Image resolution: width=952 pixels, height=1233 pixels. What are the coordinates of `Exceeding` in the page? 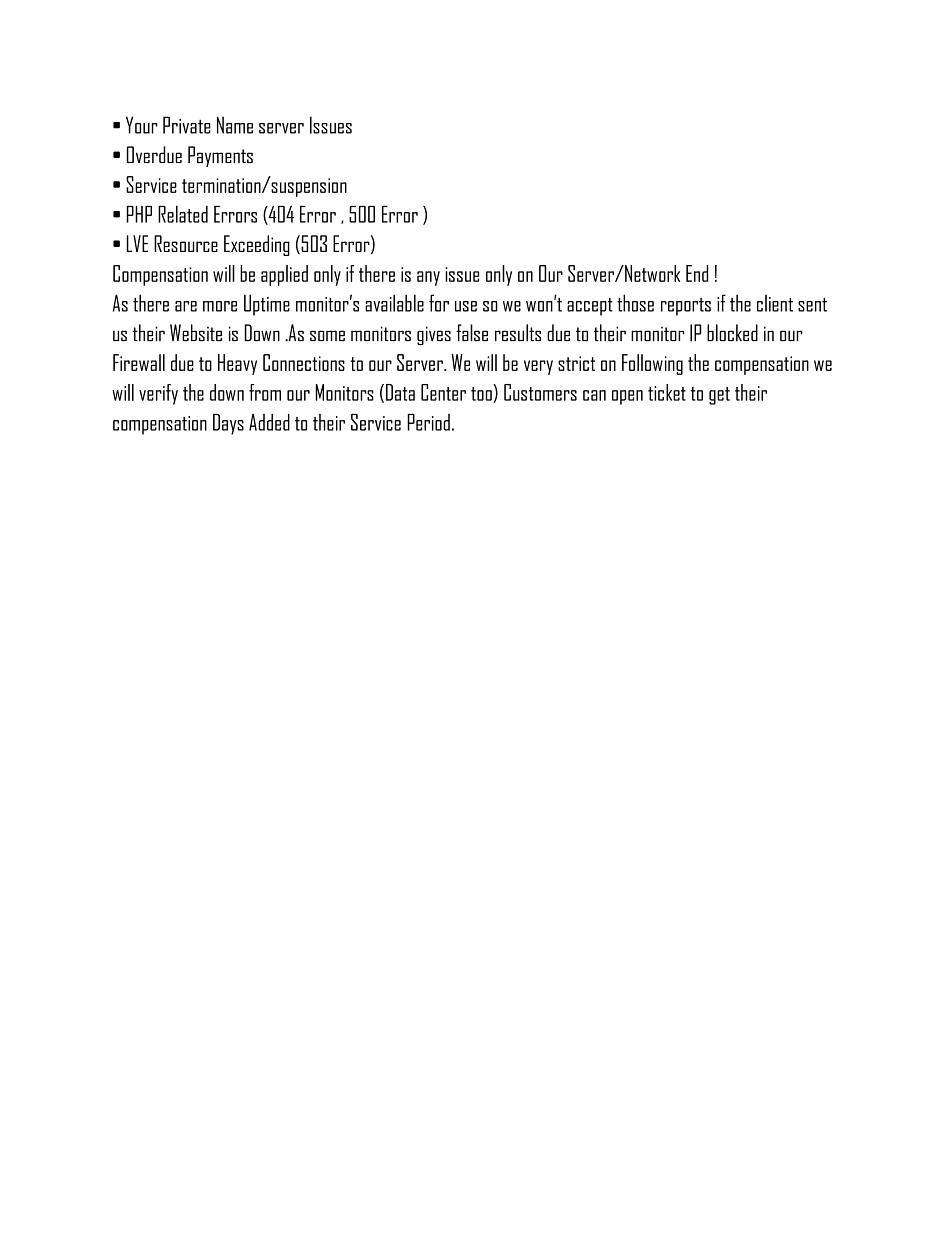 It's located at (257, 245).
